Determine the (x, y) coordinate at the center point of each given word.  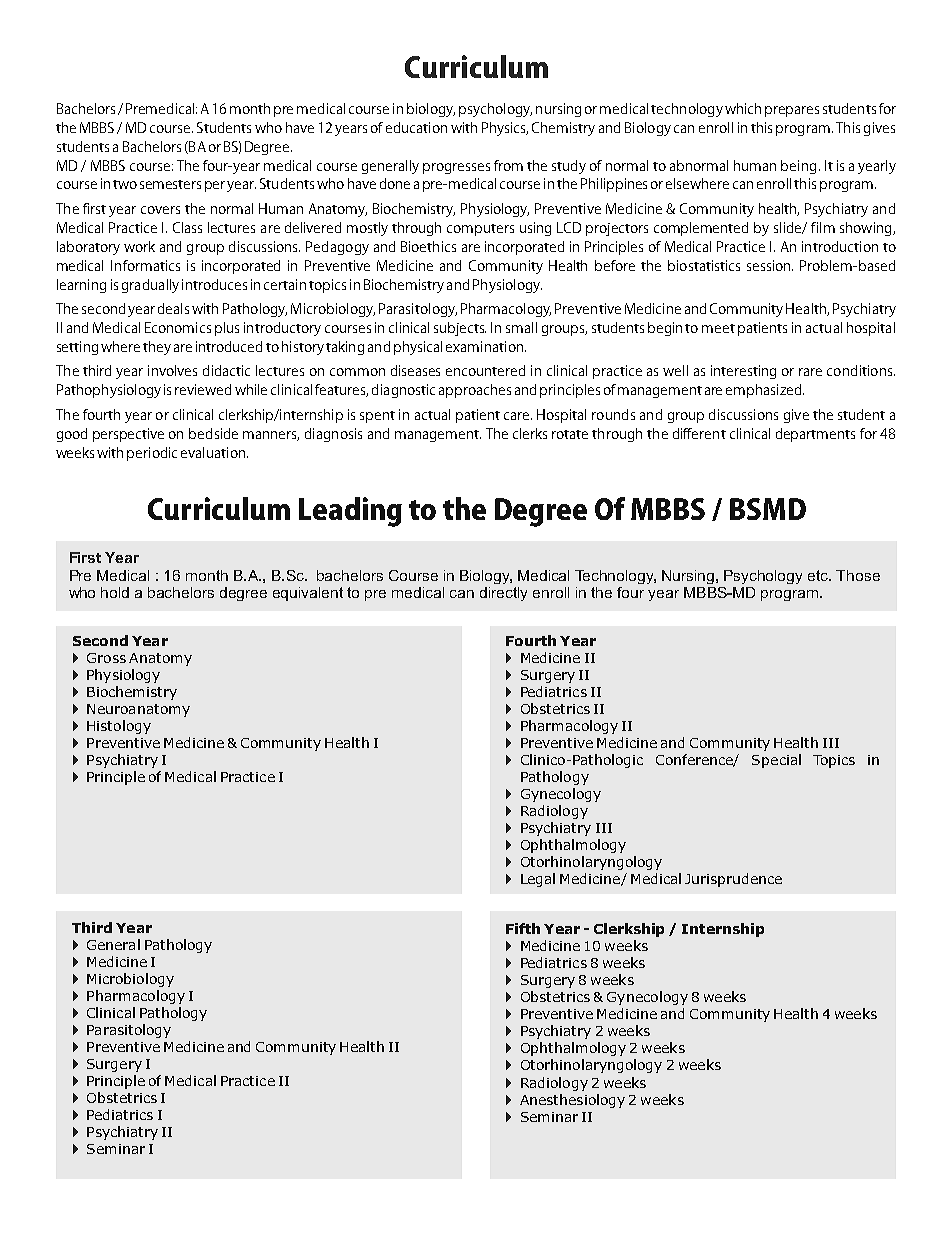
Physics (505, 129)
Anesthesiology (572, 1101)
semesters (170, 184)
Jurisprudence (733, 880)
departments (815, 435)
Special (776, 761)
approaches (475, 391)
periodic (152, 454)
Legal (538, 880)
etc (819, 575)
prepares (792, 111)
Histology (119, 727)
